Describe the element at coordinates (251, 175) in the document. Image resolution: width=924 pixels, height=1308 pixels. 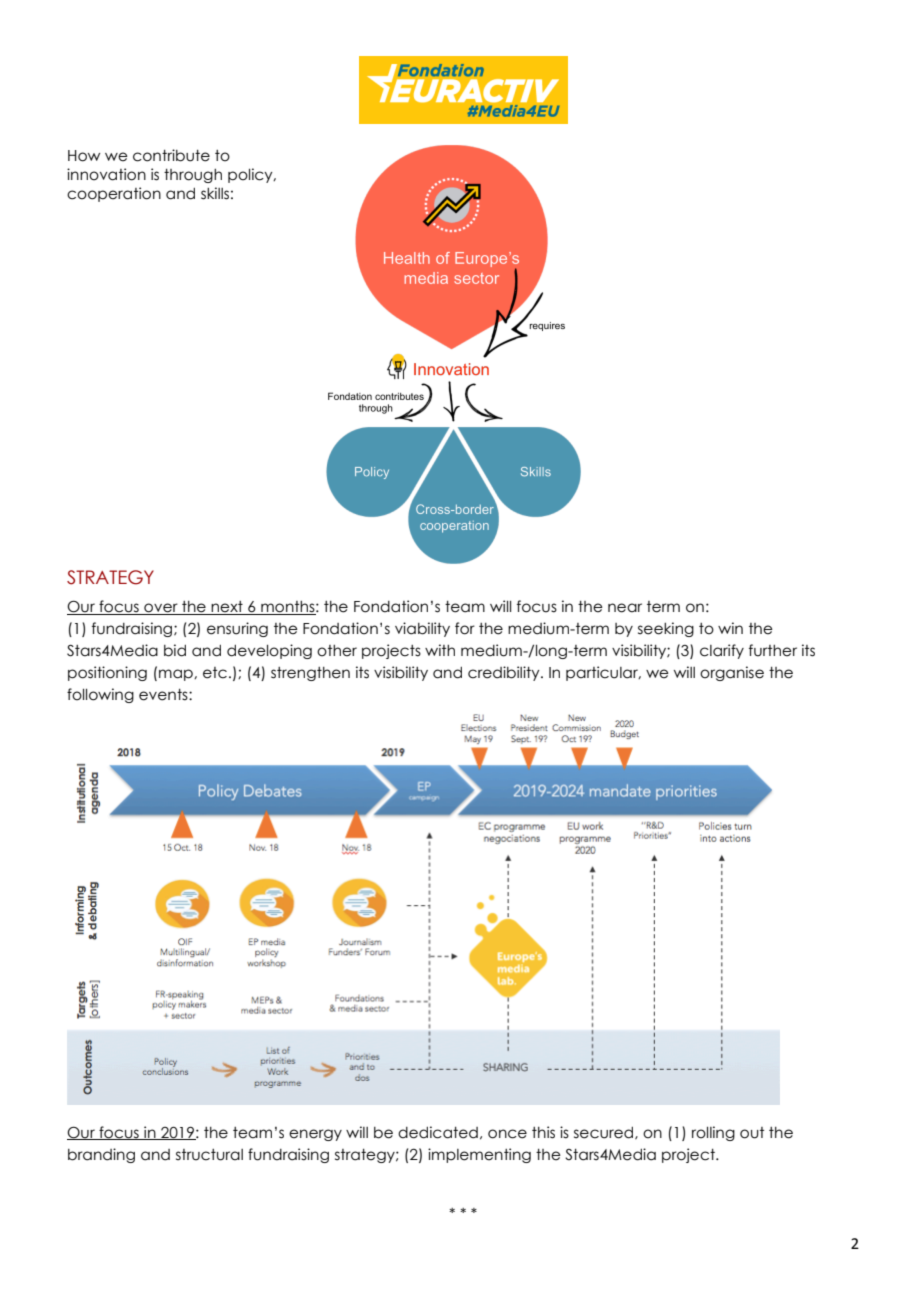
I see `policy` at that location.
